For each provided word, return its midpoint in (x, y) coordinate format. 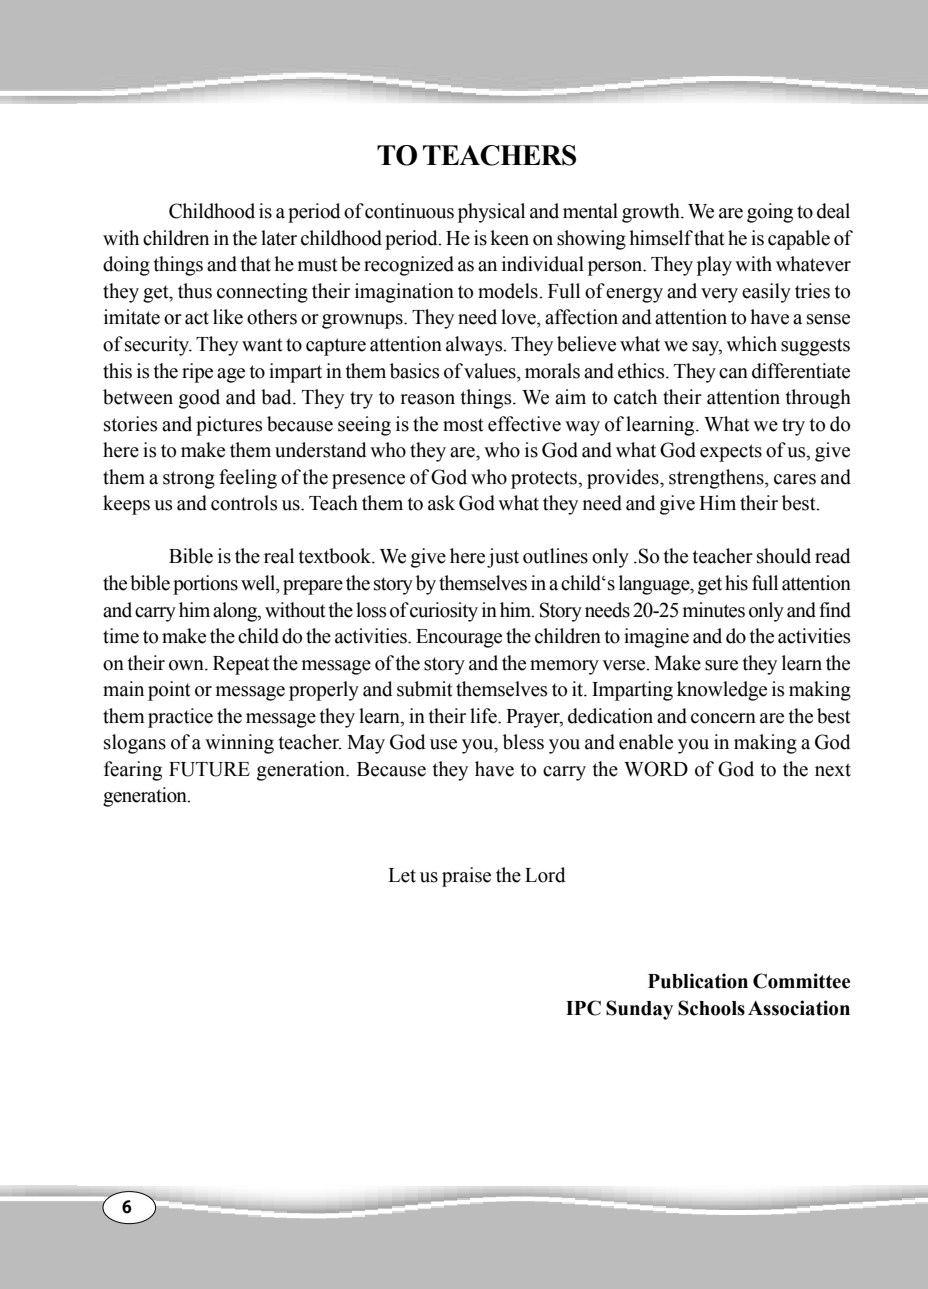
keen (509, 238)
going (770, 213)
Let (402, 875)
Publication (698, 981)
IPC (583, 1008)
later (279, 238)
